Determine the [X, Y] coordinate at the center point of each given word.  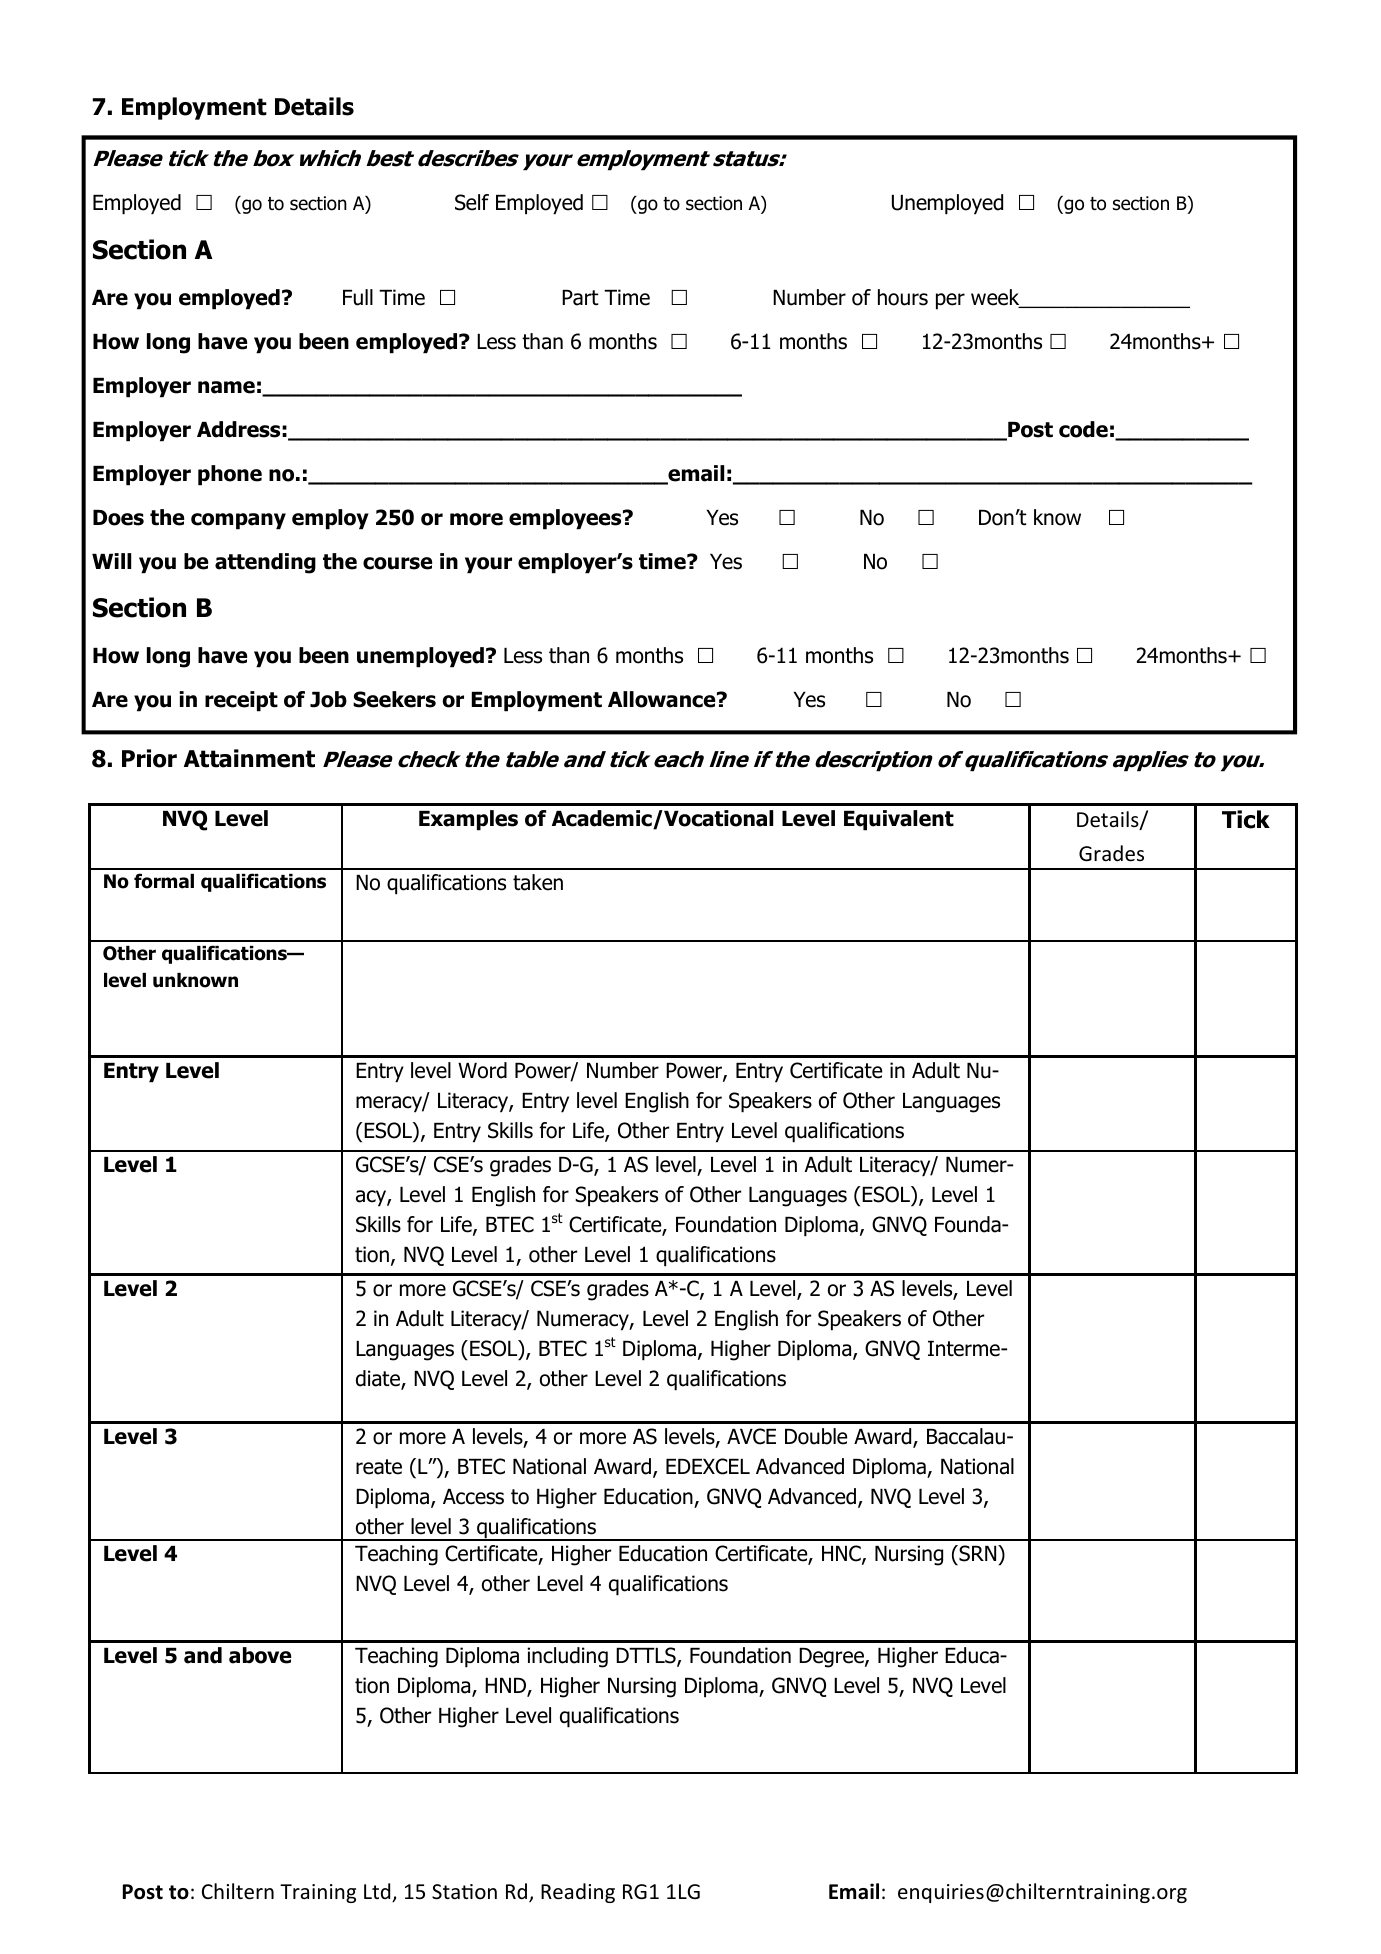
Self [472, 202]
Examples [468, 820]
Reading [578, 1893]
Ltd [378, 1892]
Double [816, 1436]
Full [358, 297]
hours [903, 297]
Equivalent [899, 820]
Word [482, 1070]
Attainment [249, 758]
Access [473, 1497]
